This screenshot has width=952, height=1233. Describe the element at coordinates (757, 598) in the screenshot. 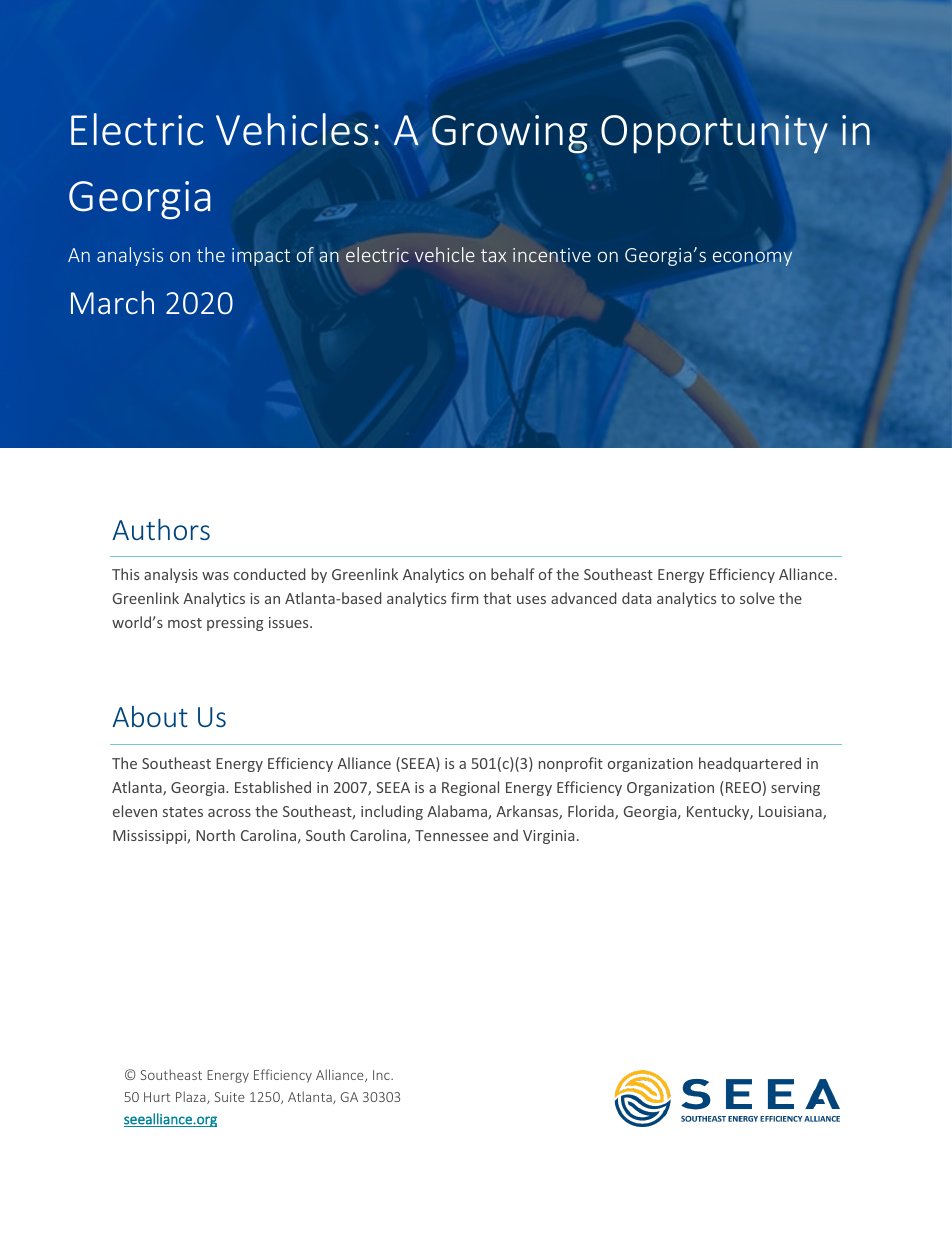

I see `solve` at that location.
